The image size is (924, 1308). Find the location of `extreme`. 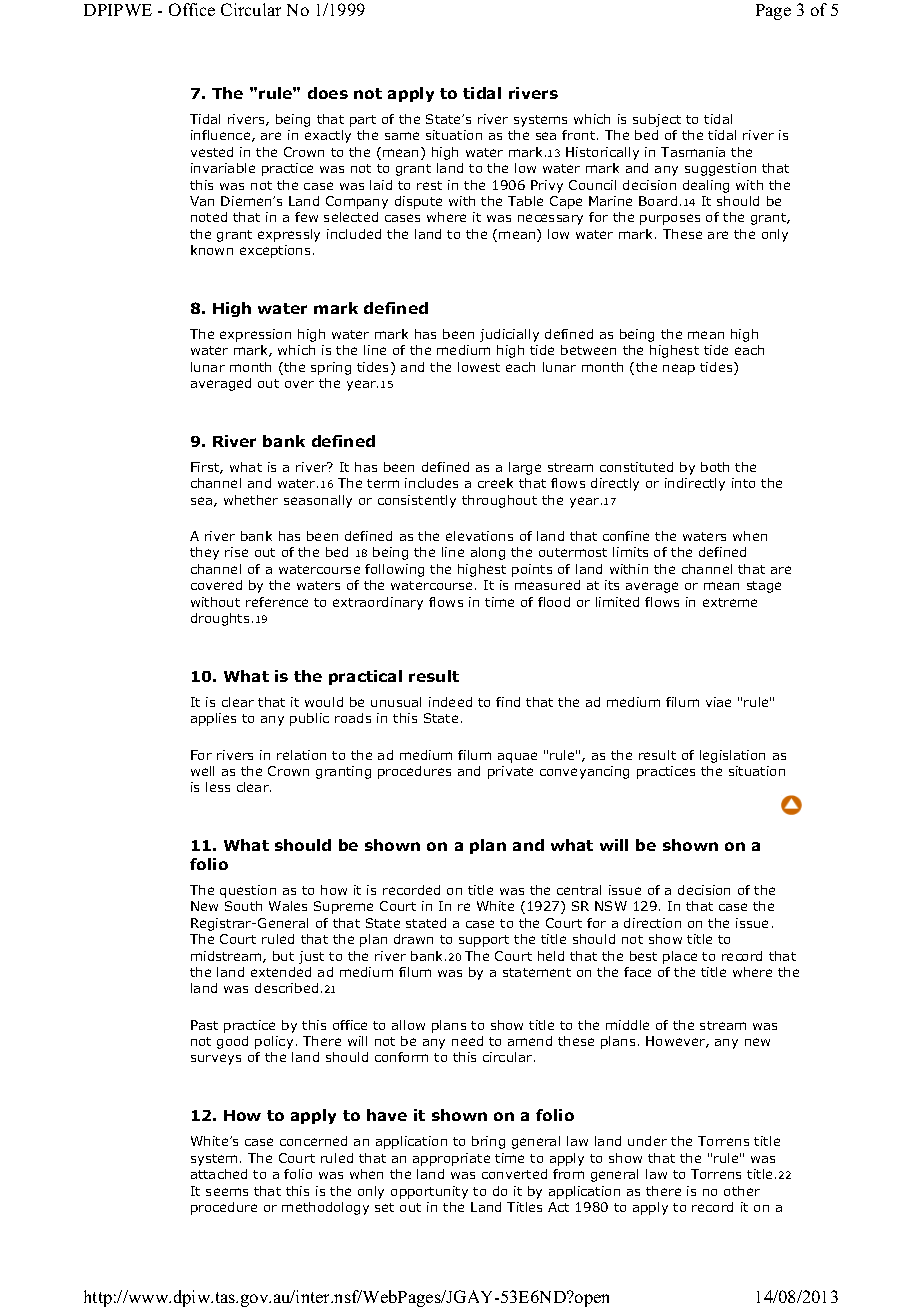

extreme is located at coordinates (730, 602).
